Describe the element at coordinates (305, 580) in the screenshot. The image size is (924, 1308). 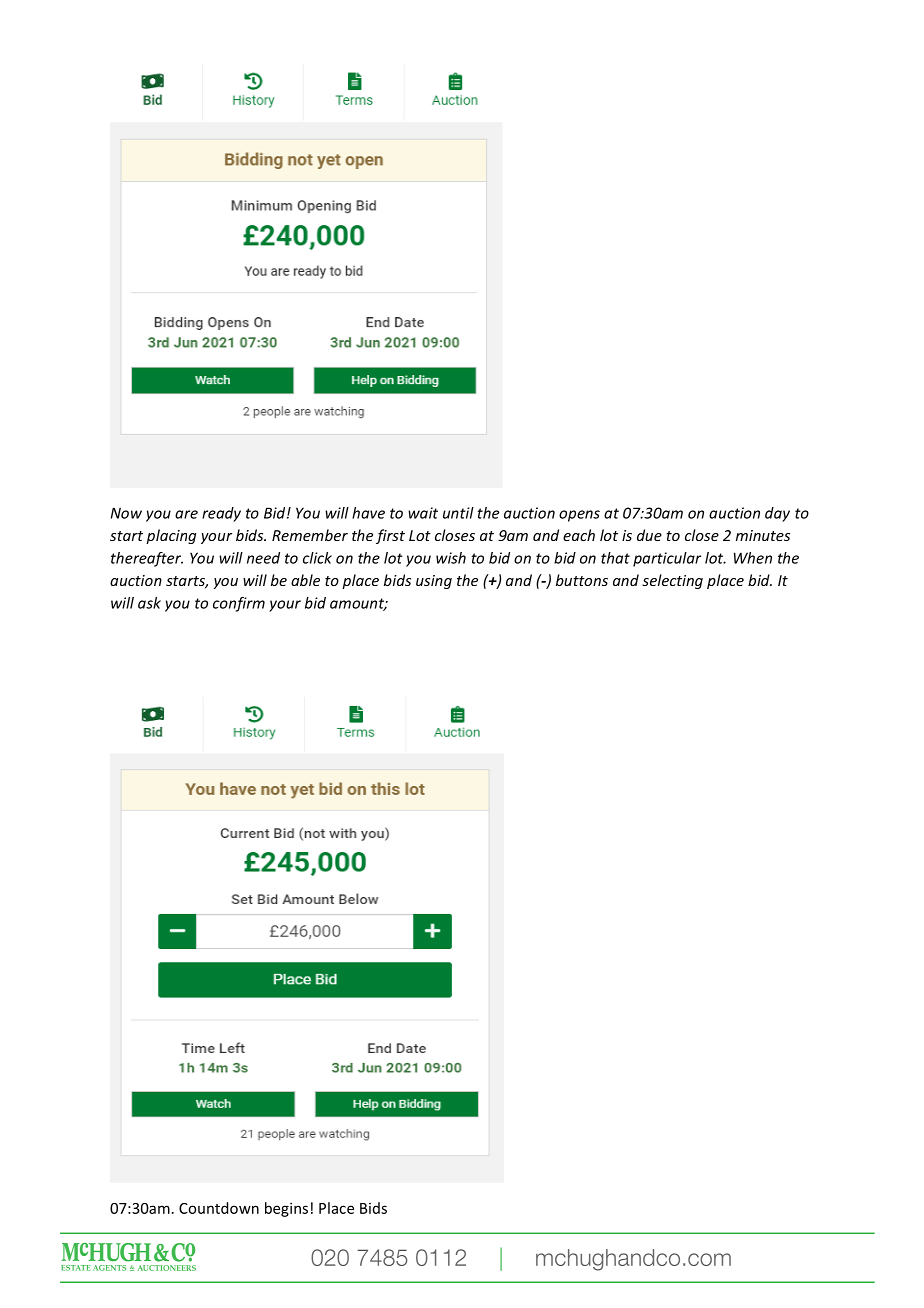
I see `able` at that location.
